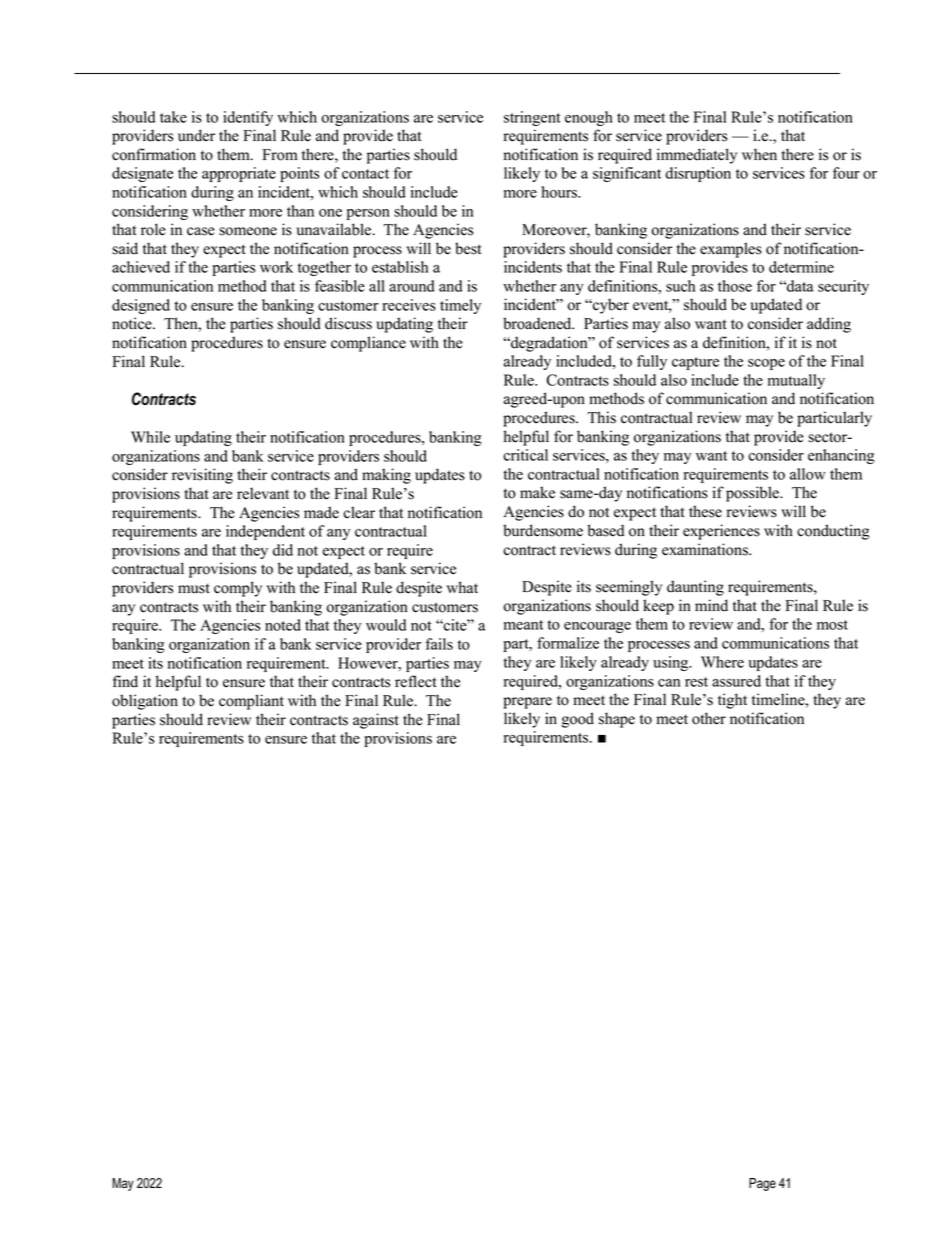 Image resolution: width=952 pixels, height=1233 pixels. Describe the element at coordinates (578, 720) in the image. I see `good` at that location.
